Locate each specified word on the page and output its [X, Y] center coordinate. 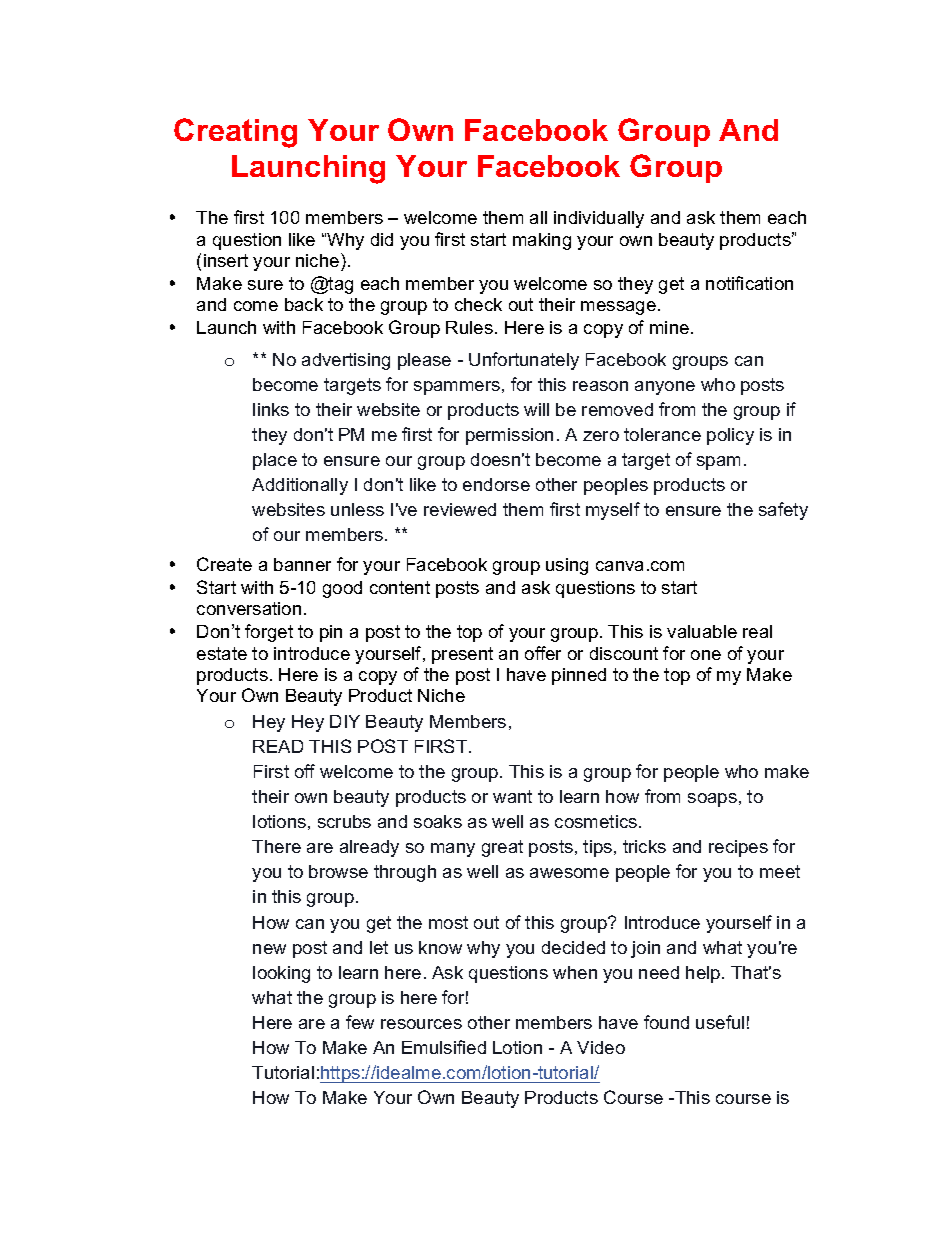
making [542, 241]
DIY [345, 721]
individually [599, 219]
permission [509, 436]
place [275, 461]
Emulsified [444, 1047]
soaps [712, 800]
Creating [235, 133]
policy [730, 436]
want [512, 796]
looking [281, 974]
